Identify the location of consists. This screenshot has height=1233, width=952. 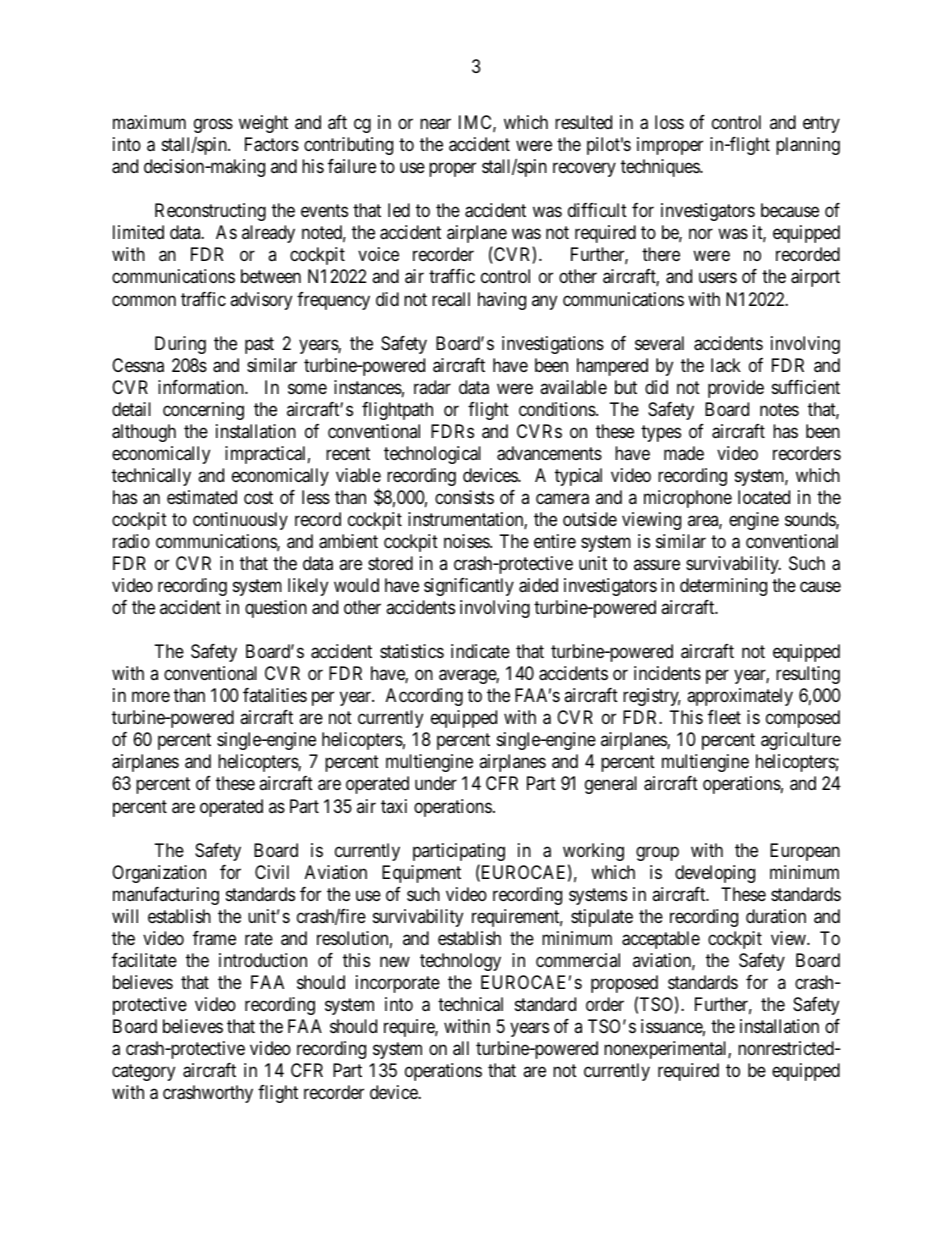
(464, 497).
